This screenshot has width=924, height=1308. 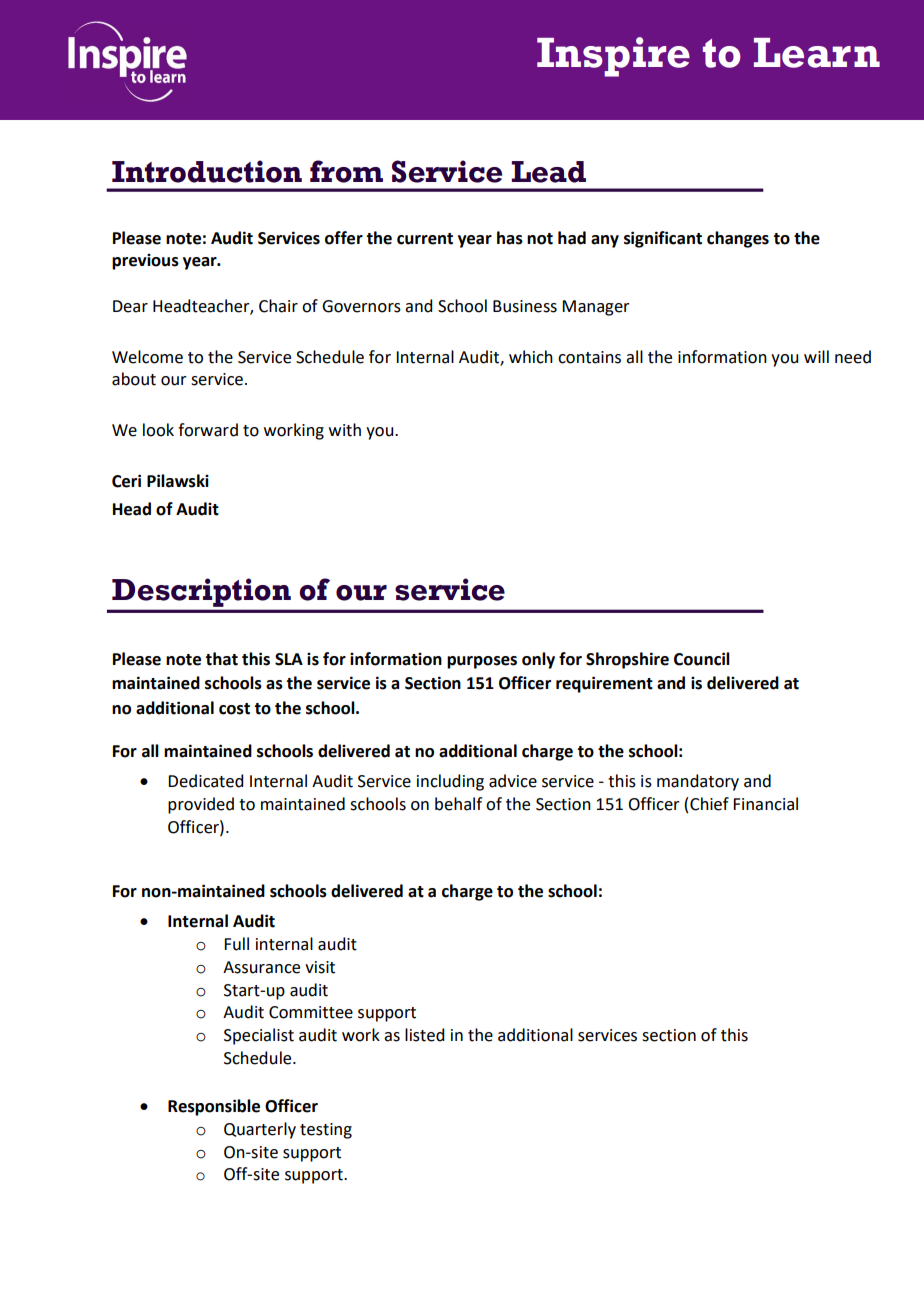 I want to click on Description, so click(x=201, y=592).
